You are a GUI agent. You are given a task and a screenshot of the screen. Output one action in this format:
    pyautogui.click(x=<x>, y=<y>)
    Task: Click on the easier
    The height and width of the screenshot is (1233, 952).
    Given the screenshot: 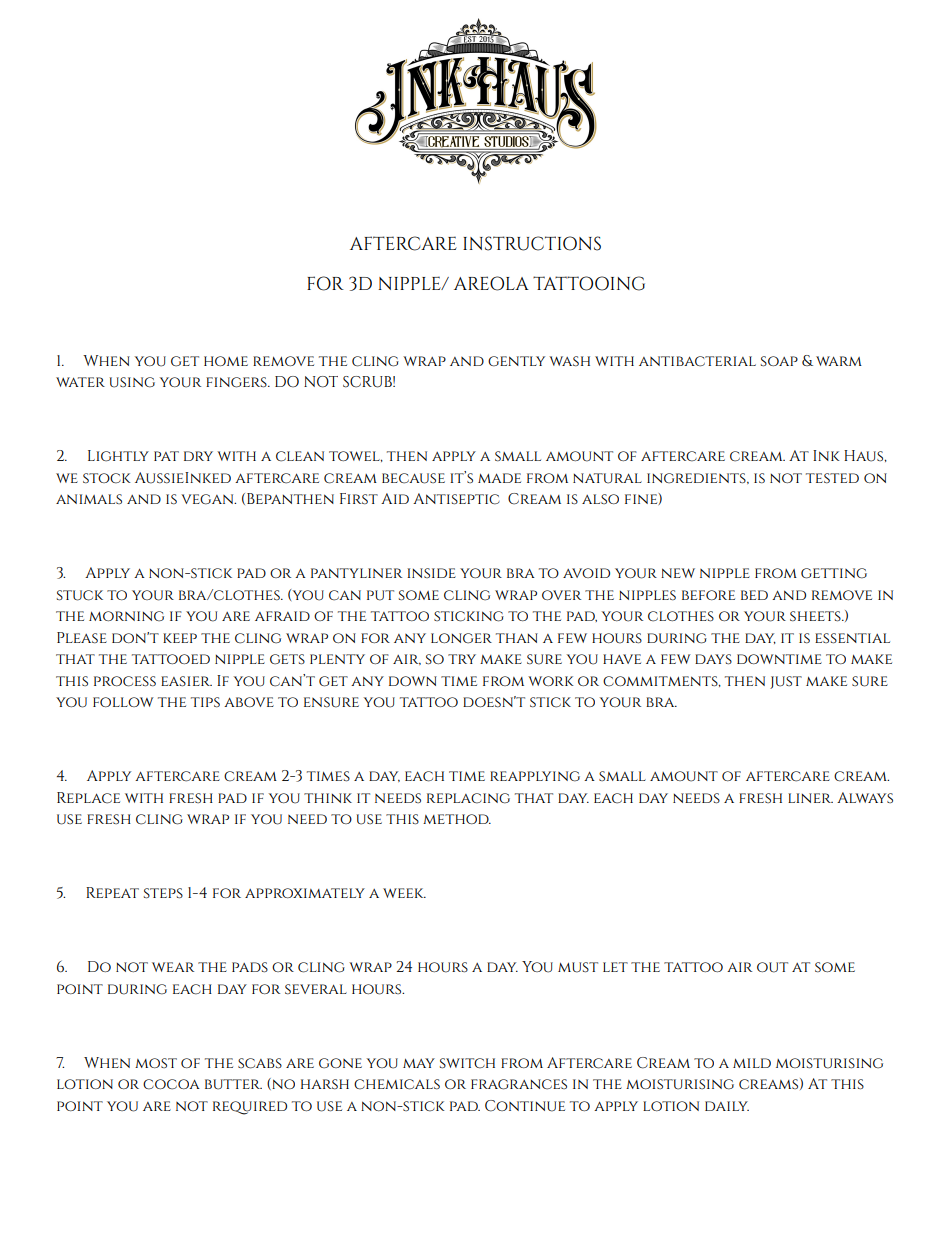 What is the action you would take?
    pyautogui.click(x=186, y=681)
